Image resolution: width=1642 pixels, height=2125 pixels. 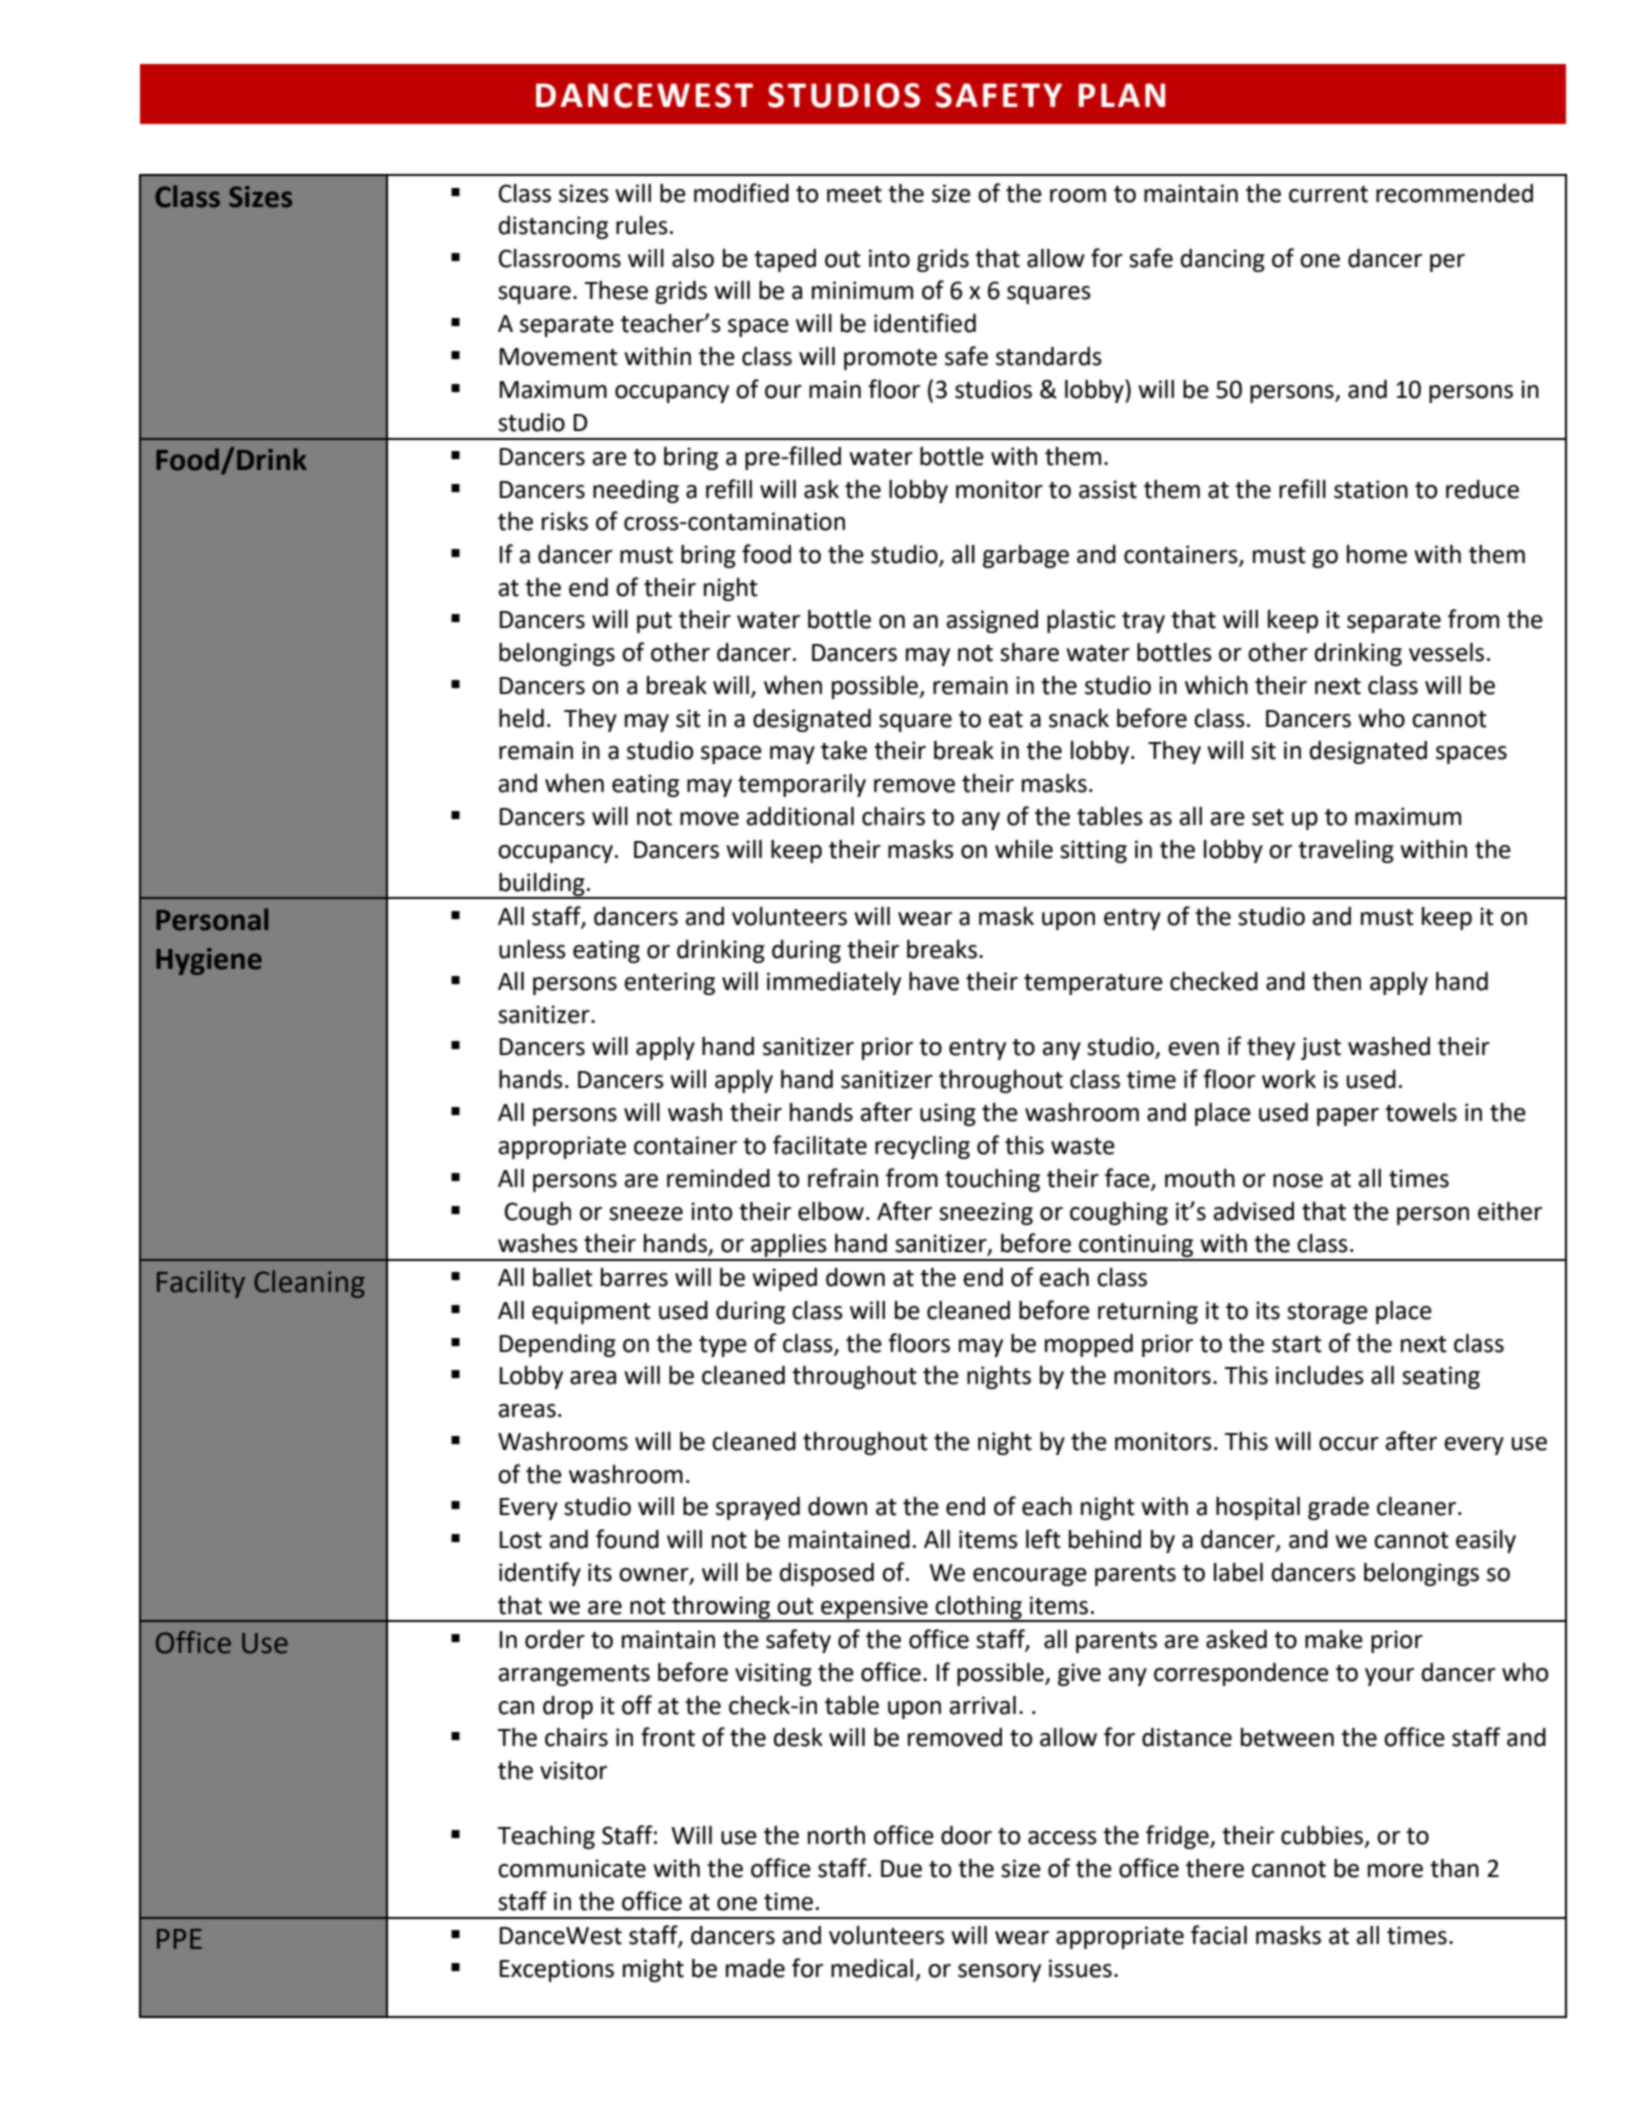 What do you see at coordinates (521, 718) in the screenshot?
I see `held` at bounding box center [521, 718].
